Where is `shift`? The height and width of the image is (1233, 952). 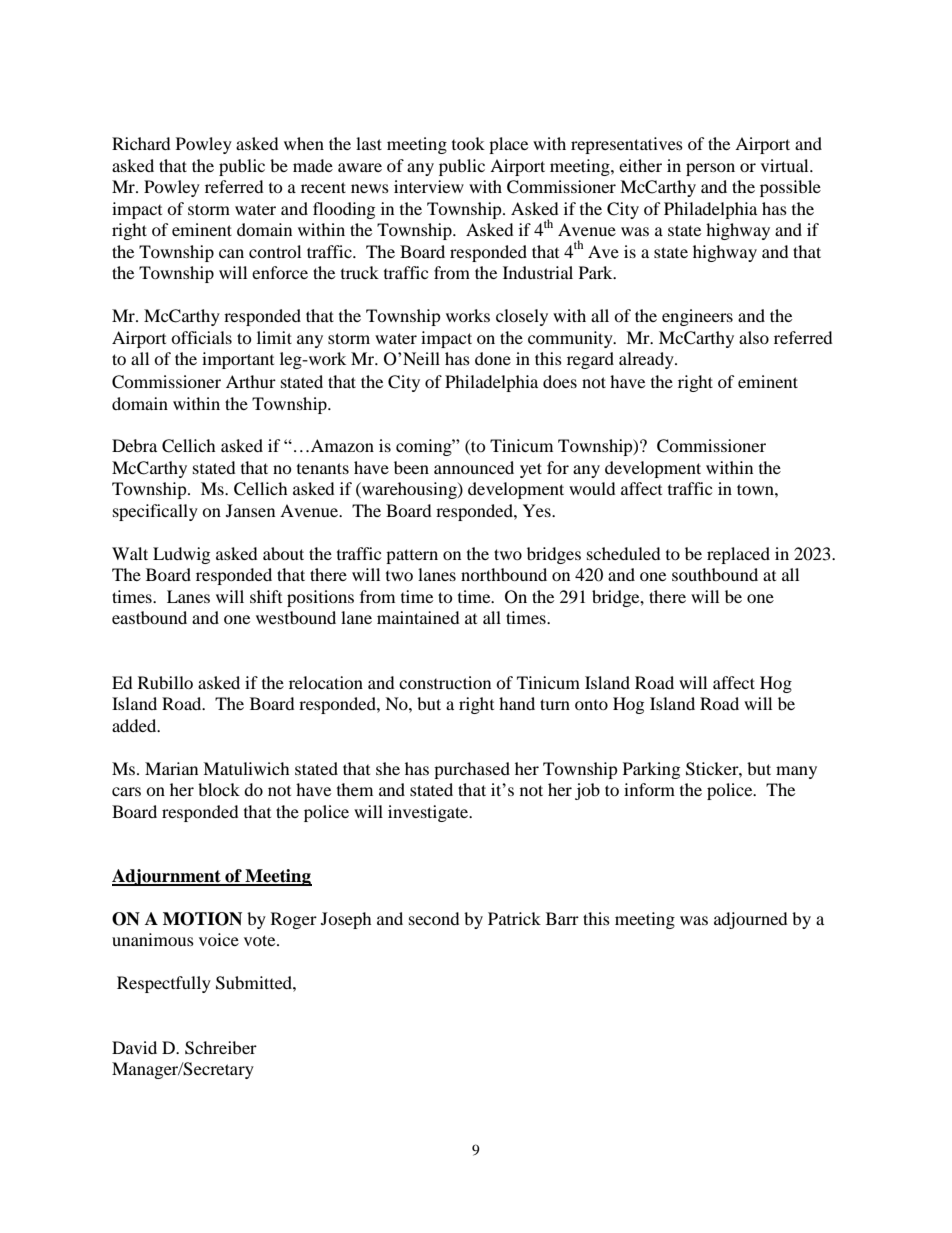 shift is located at coordinates (266, 596).
